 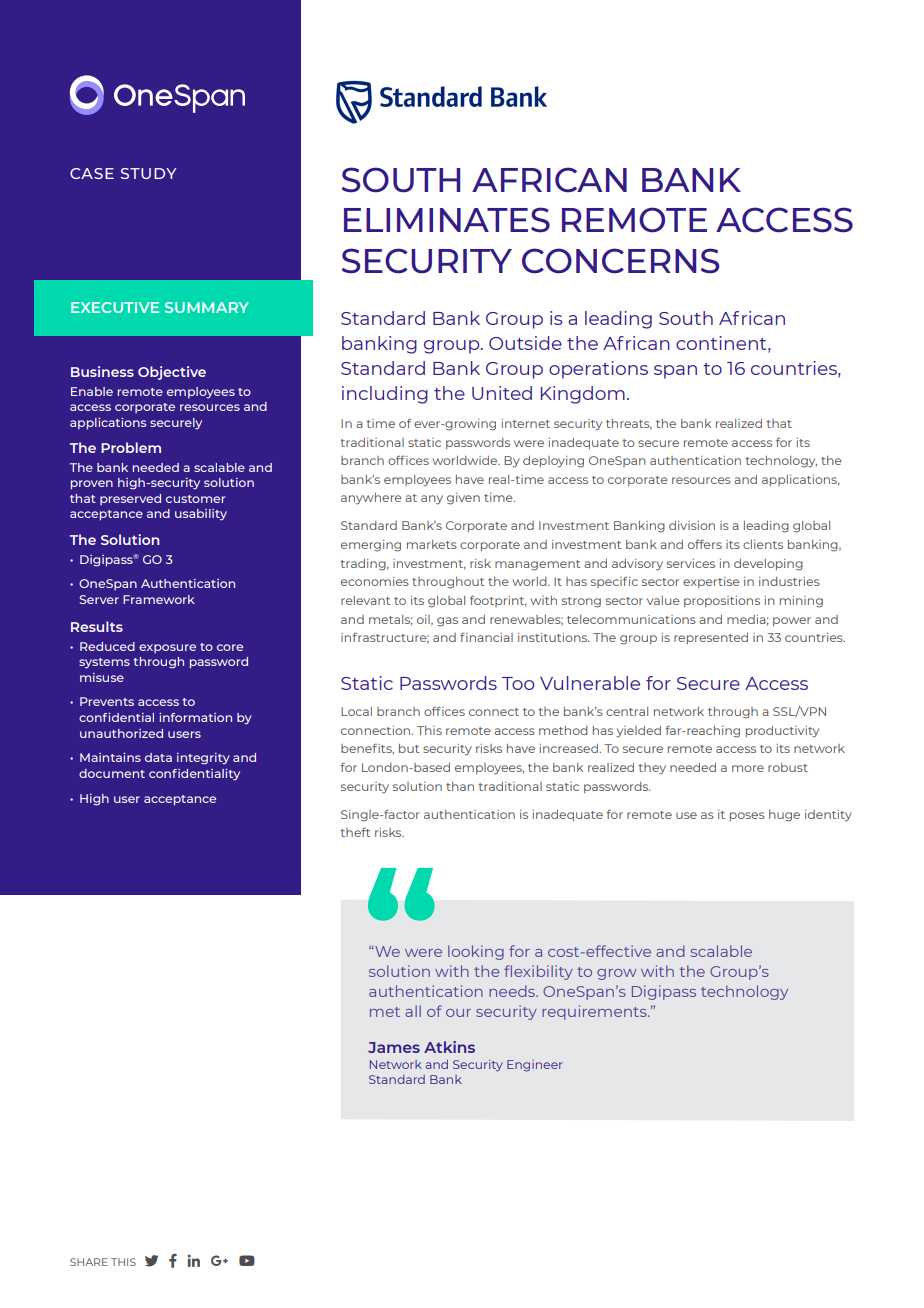 What do you see at coordinates (149, 173) in the page?
I see `STUDY` at bounding box center [149, 173].
